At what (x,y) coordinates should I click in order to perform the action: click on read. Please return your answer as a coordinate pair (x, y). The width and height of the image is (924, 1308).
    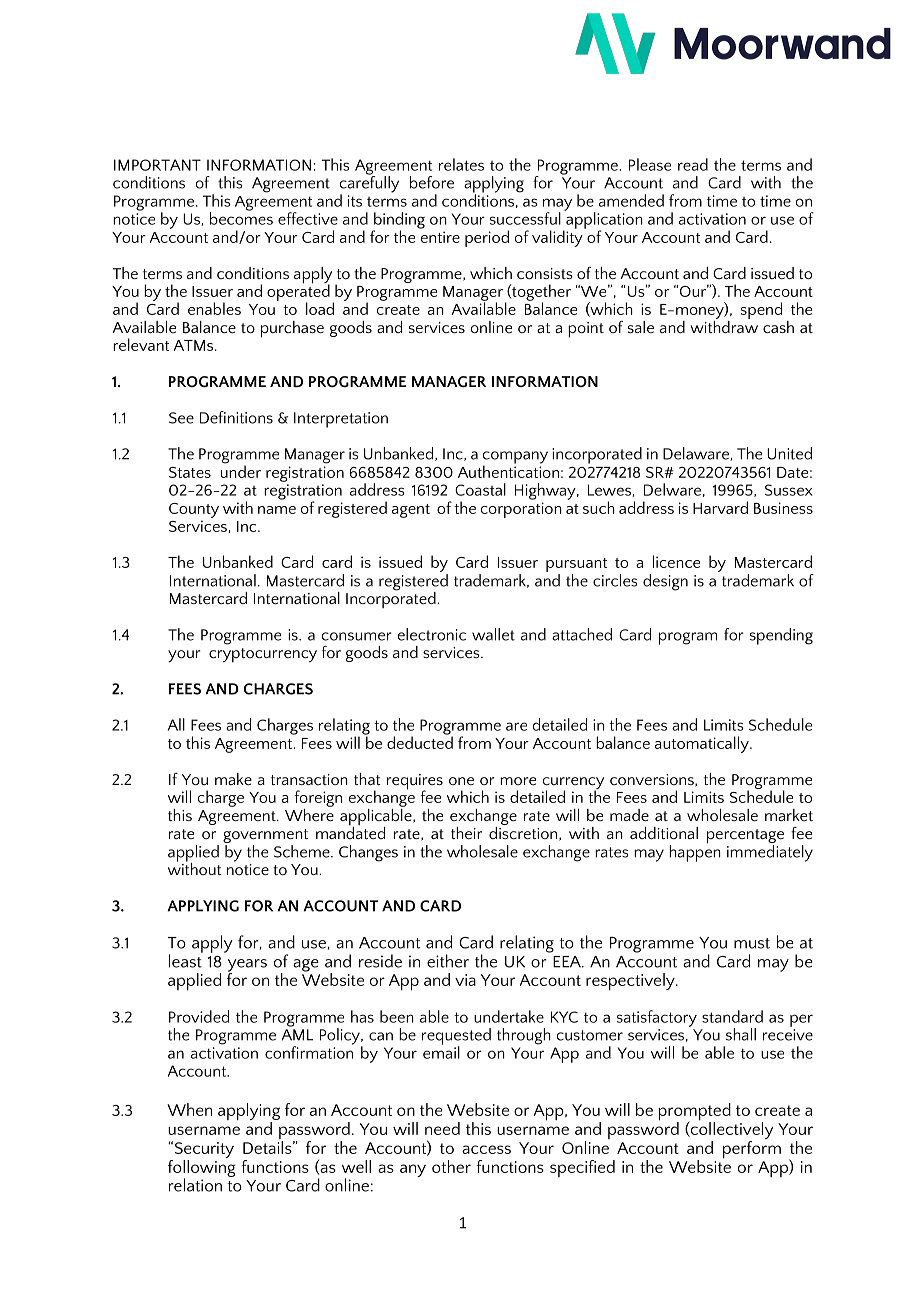
    Looking at the image, I should click on (693, 164).
